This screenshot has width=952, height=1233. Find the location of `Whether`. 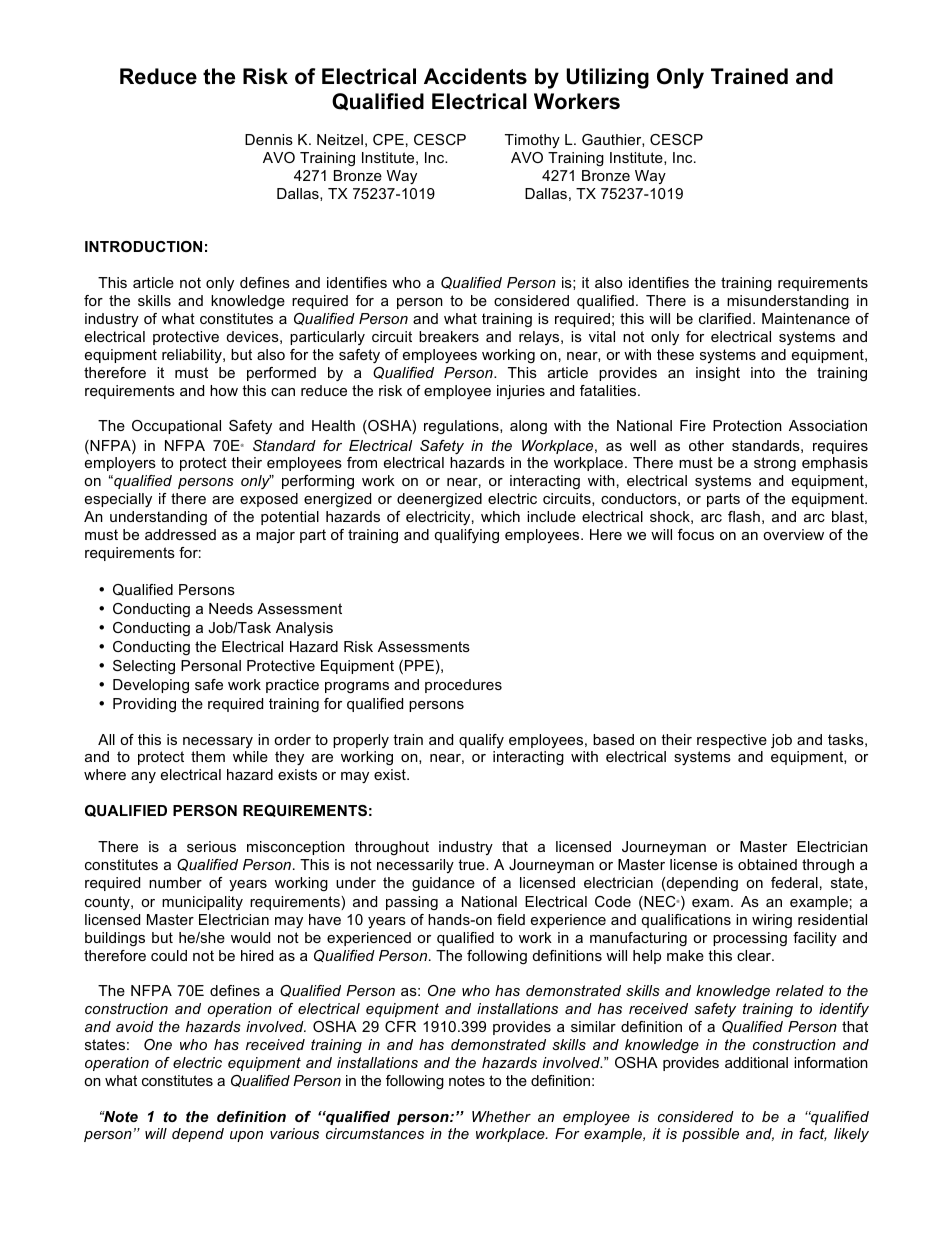

Whether is located at coordinates (501, 1116).
